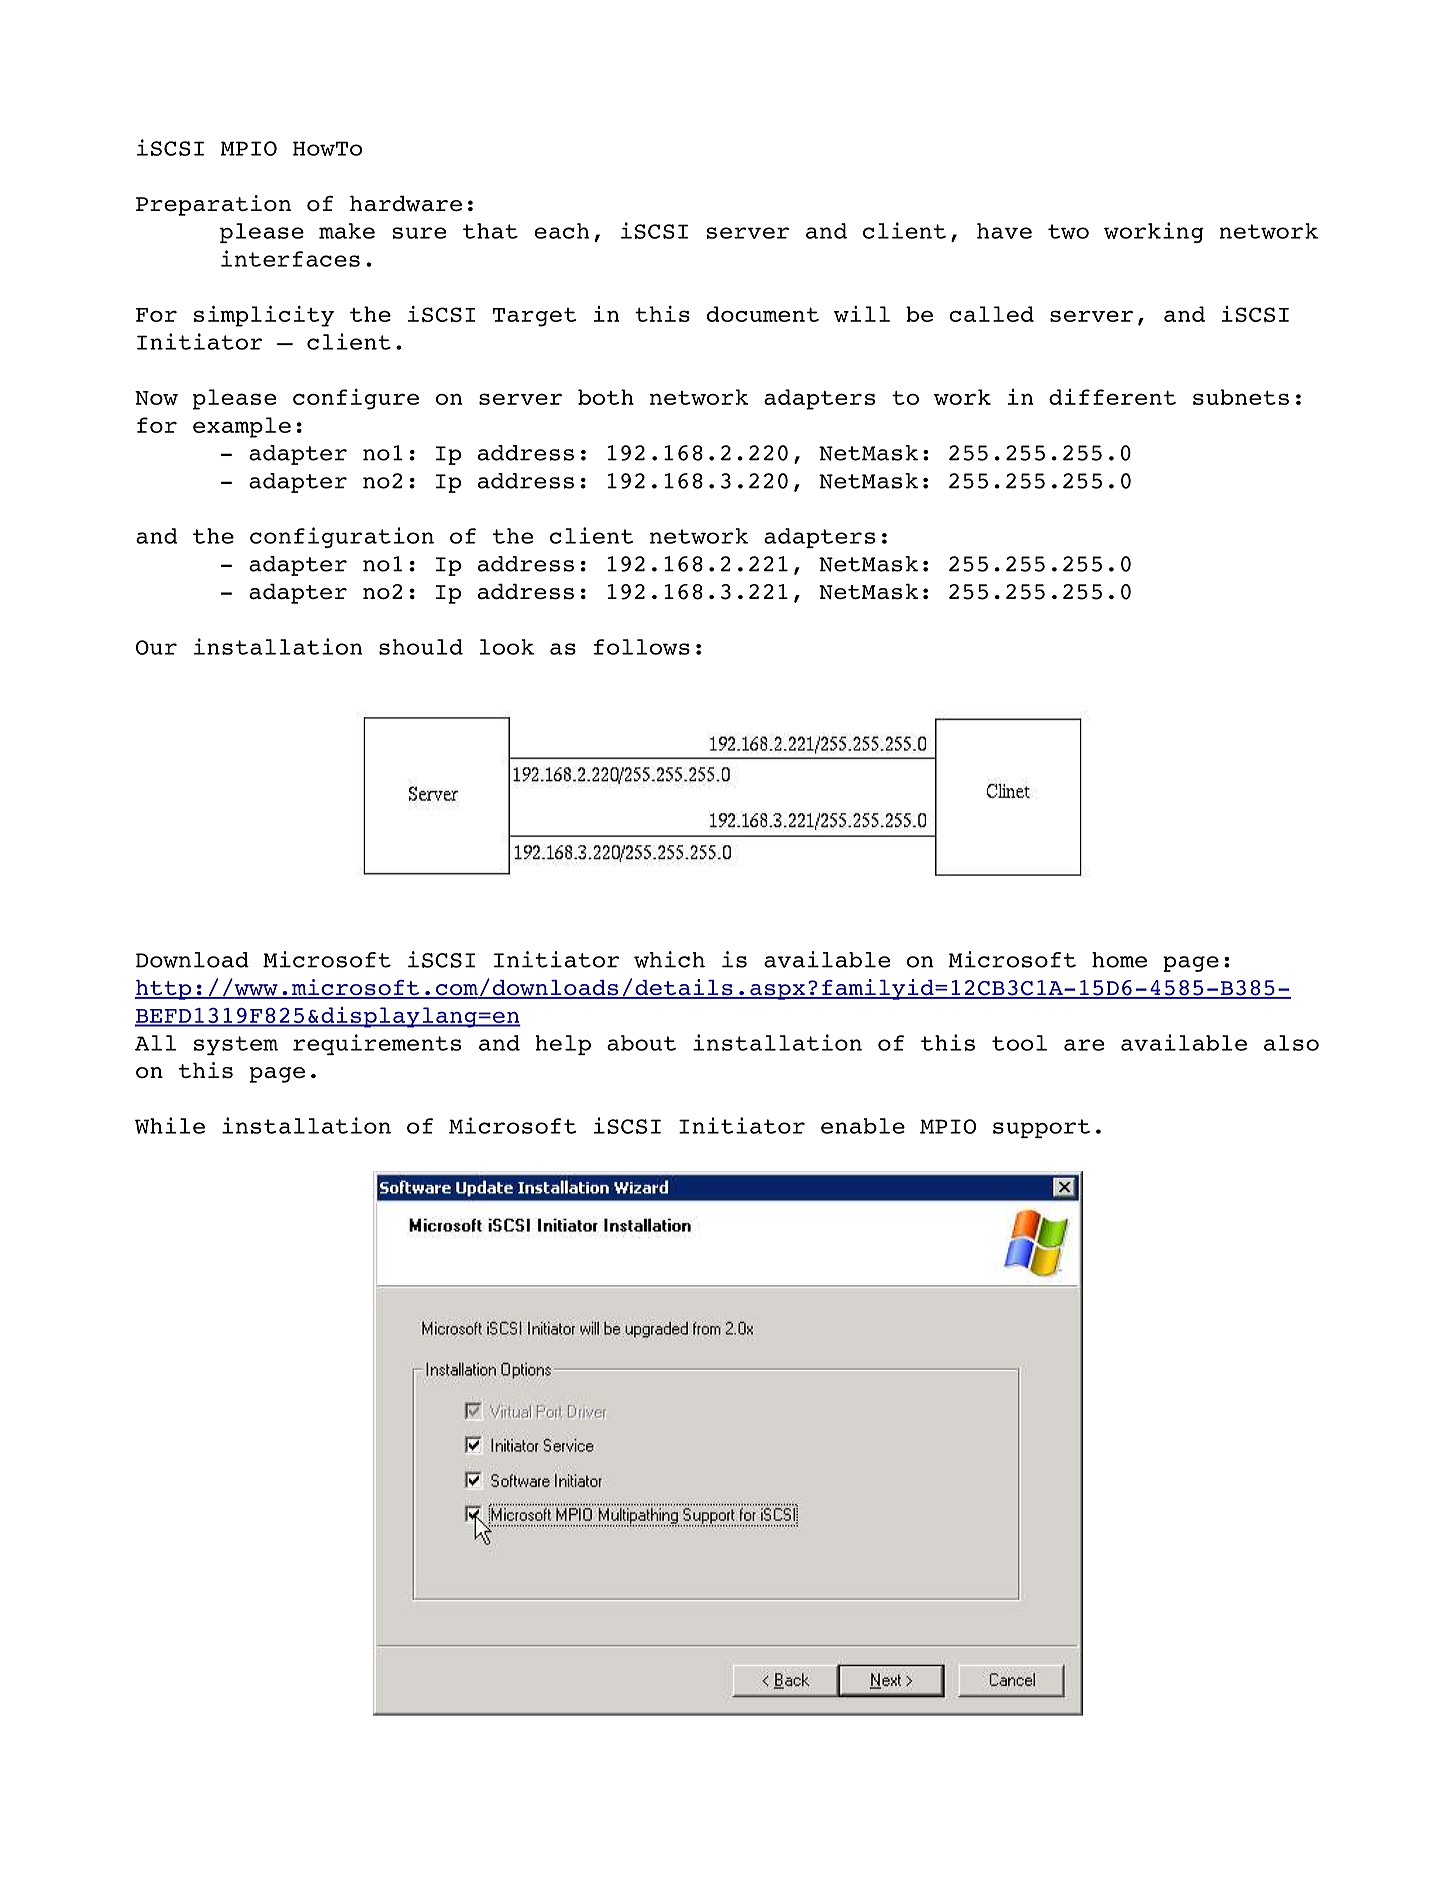  I want to click on enable, so click(863, 1126).
